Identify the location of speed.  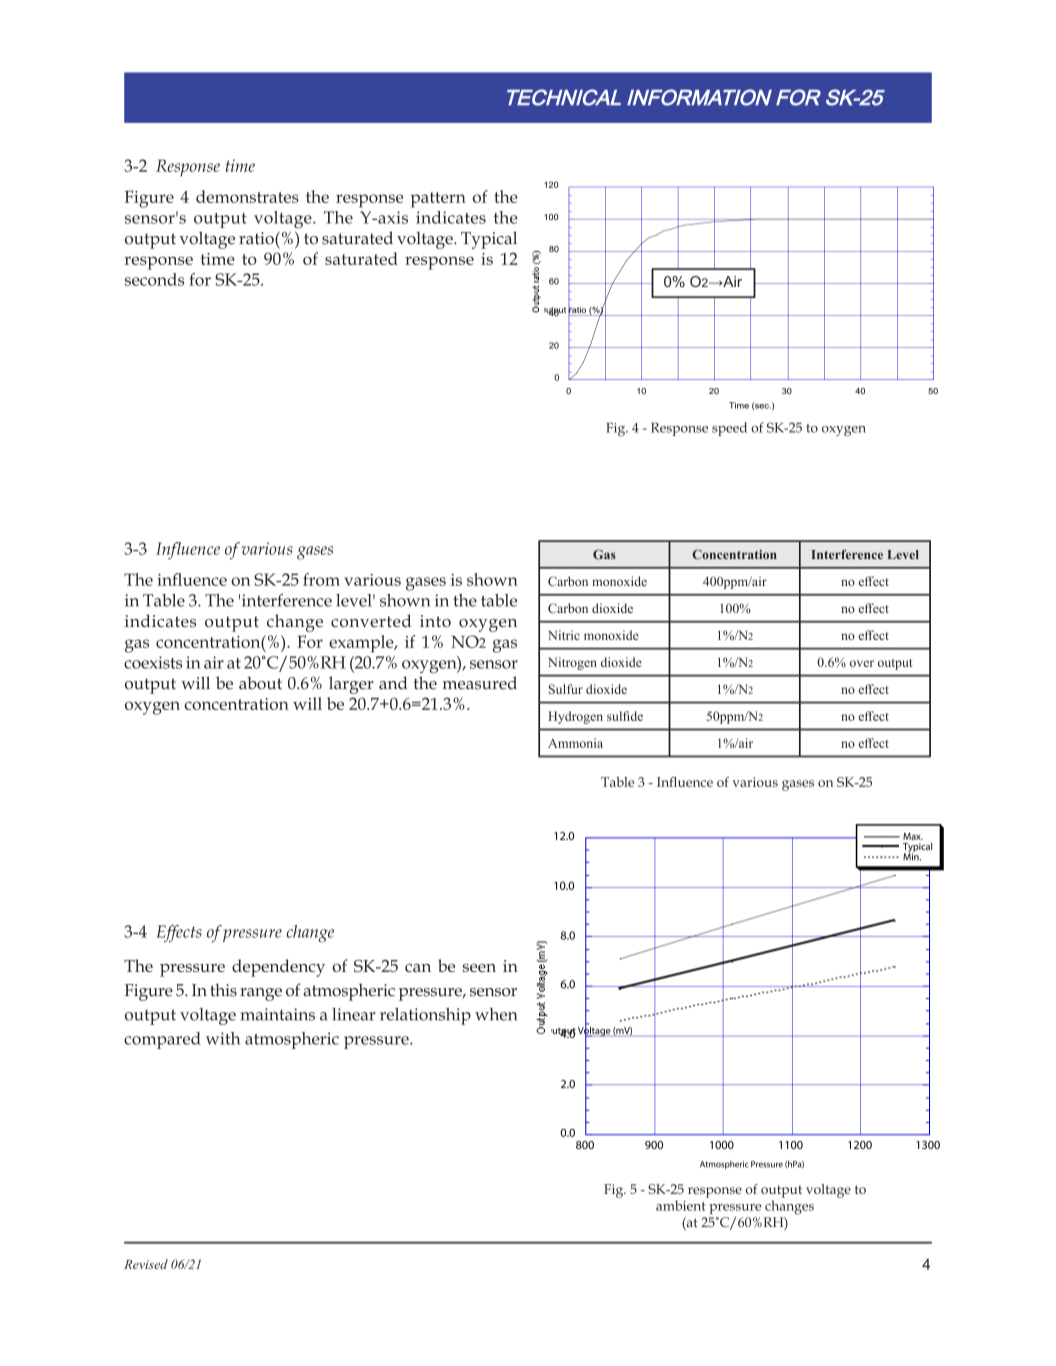
(729, 429).
